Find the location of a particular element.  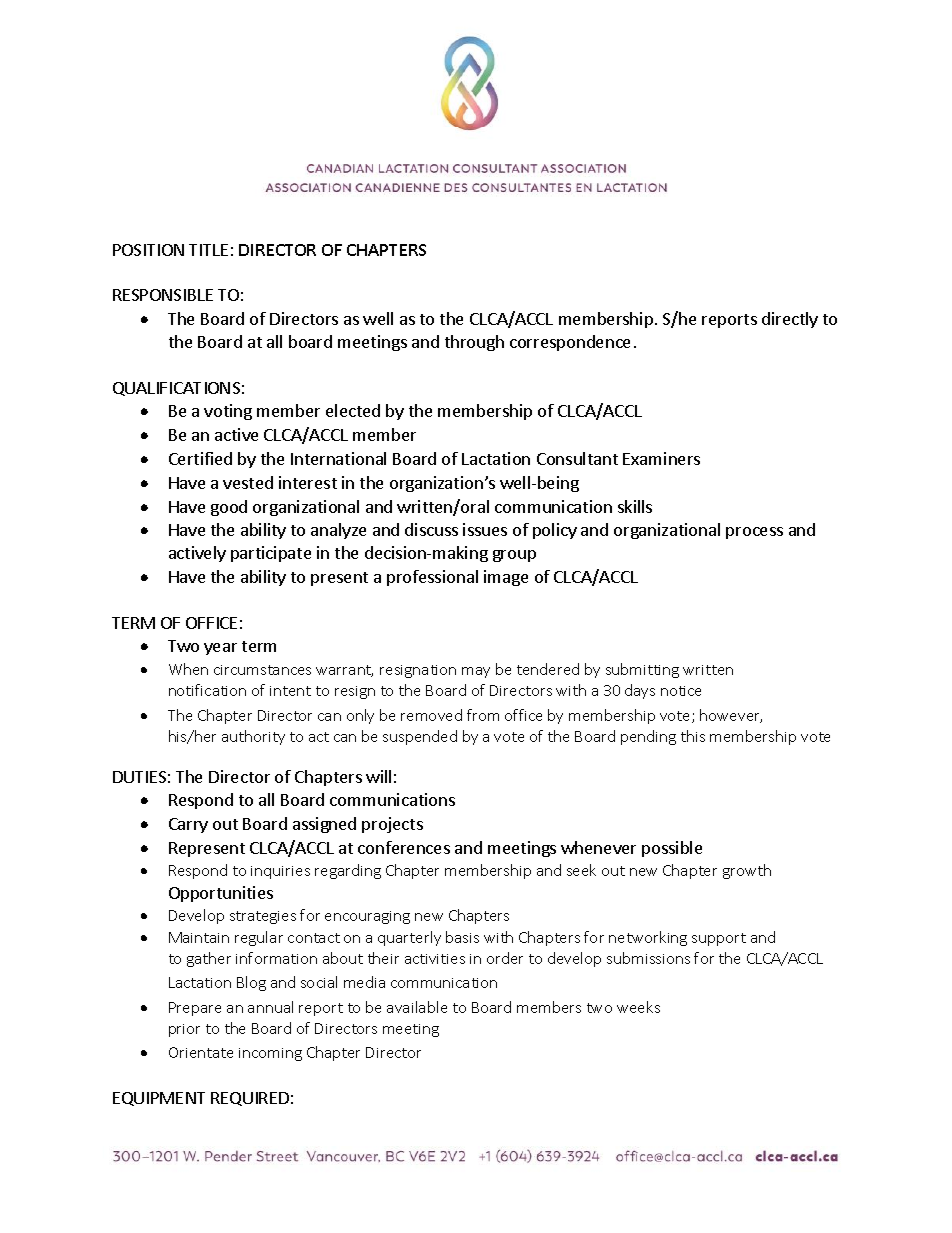

issues is located at coordinates (485, 529).
